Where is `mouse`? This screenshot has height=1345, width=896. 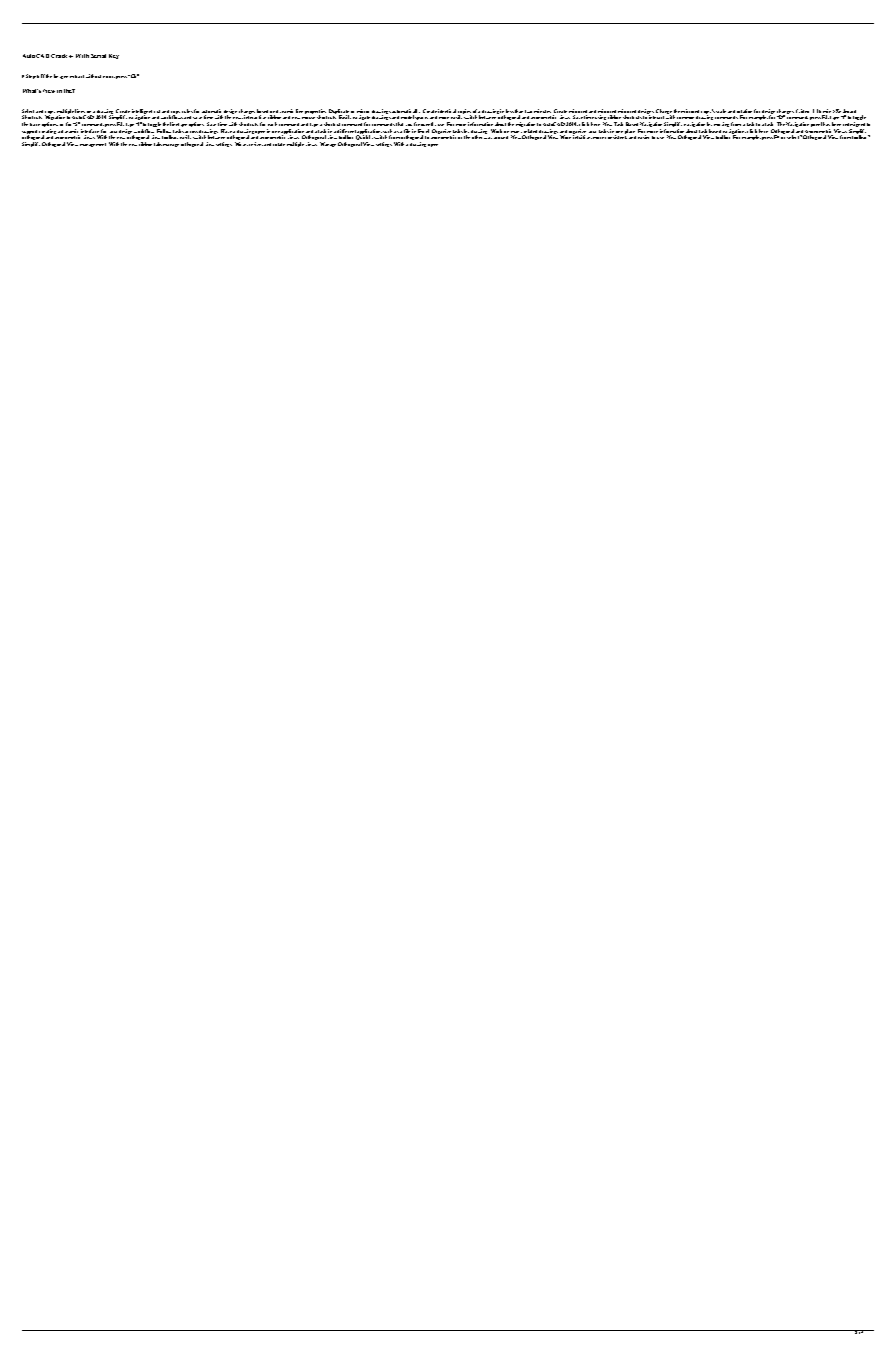
mouse is located at coordinates (308, 118).
